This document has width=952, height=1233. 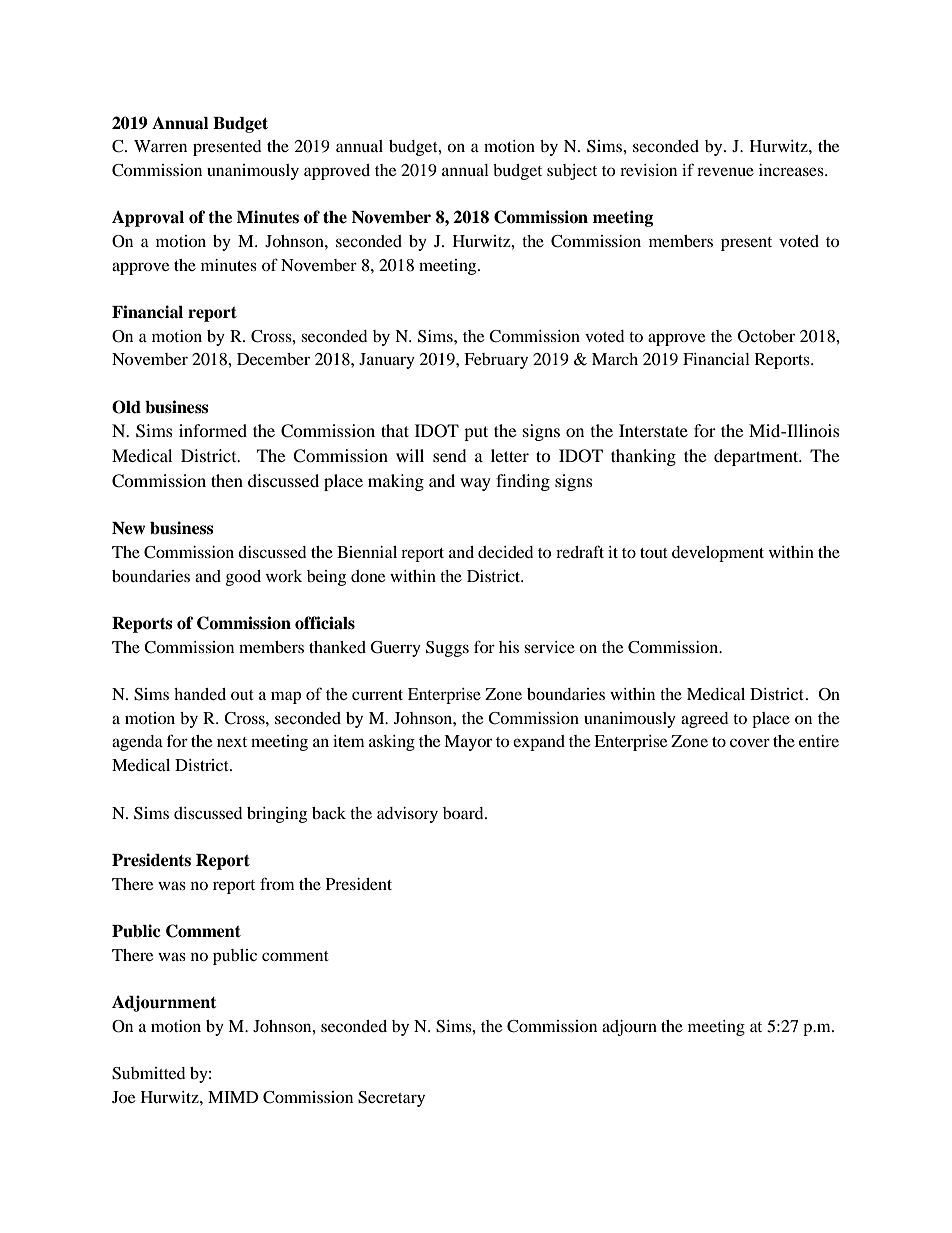 I want to click on cover, so click(x=750, y=742).
